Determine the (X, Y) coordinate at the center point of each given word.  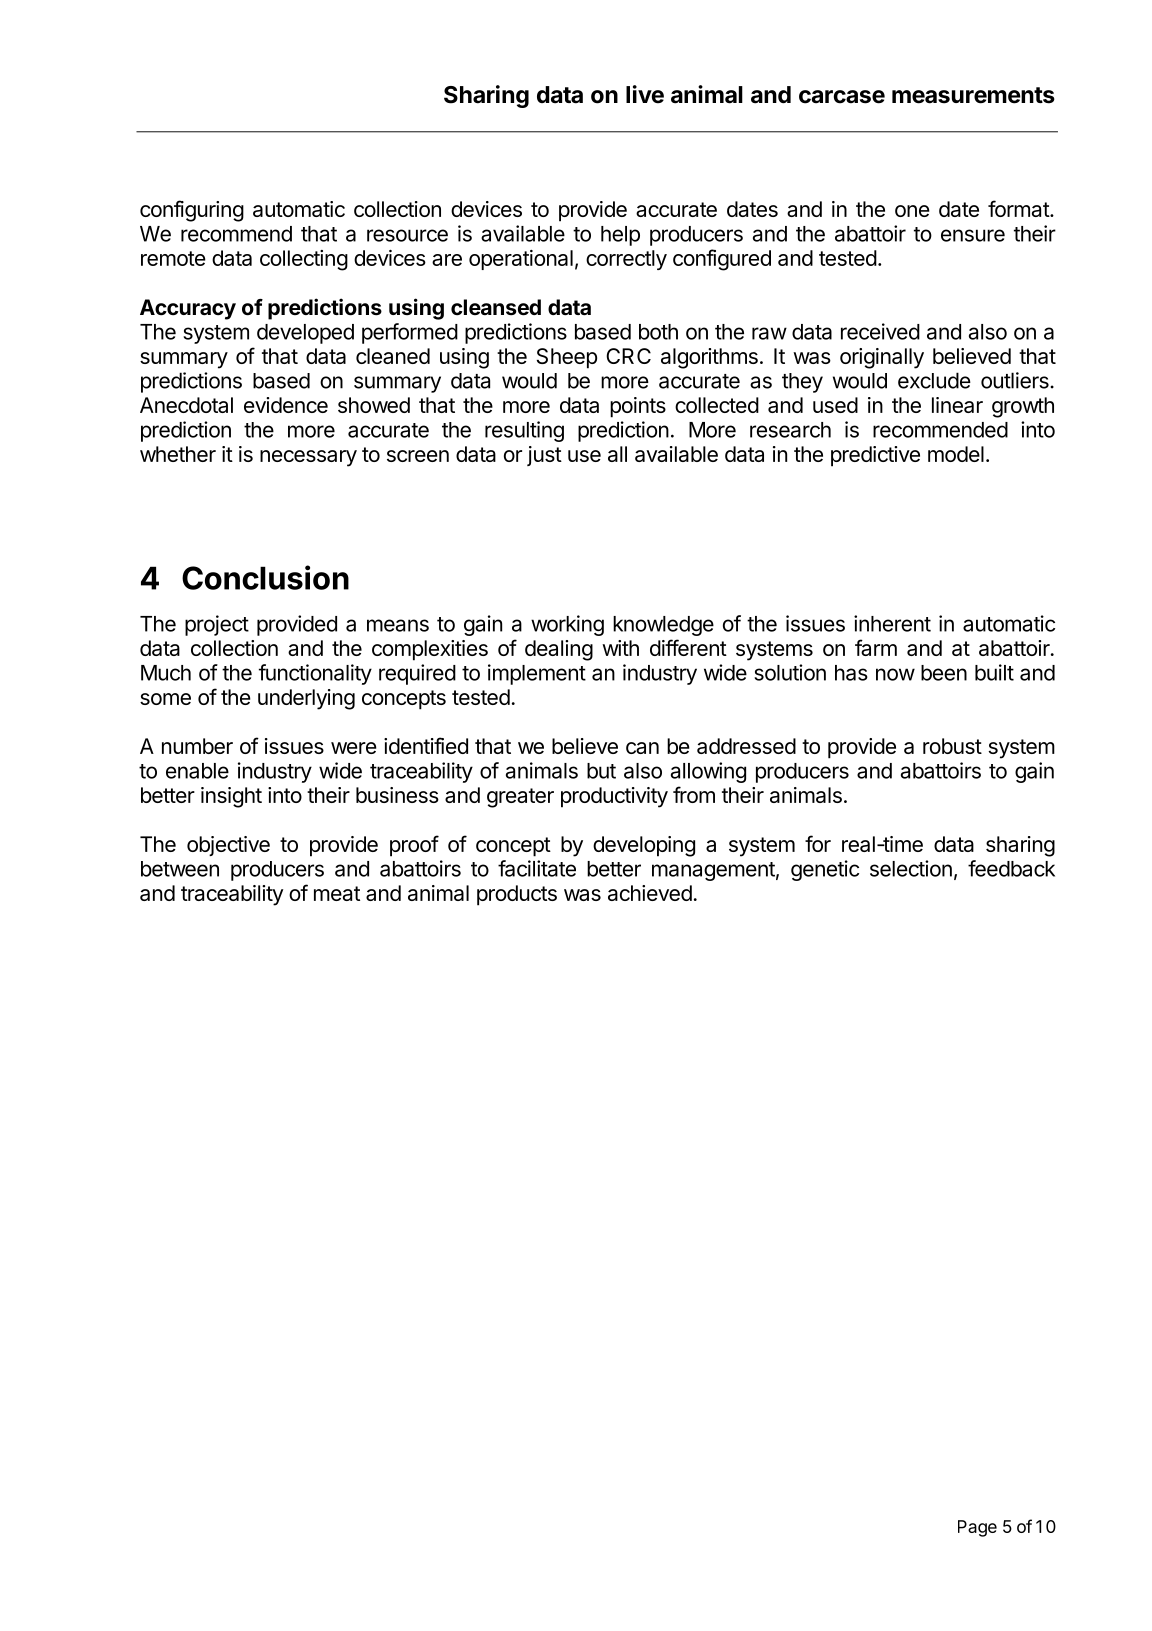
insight (231, 797)
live (645, 94)
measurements (973, 95)
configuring (192, 211)
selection (911, 868)
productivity (614, 797)
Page (977, 1528)
